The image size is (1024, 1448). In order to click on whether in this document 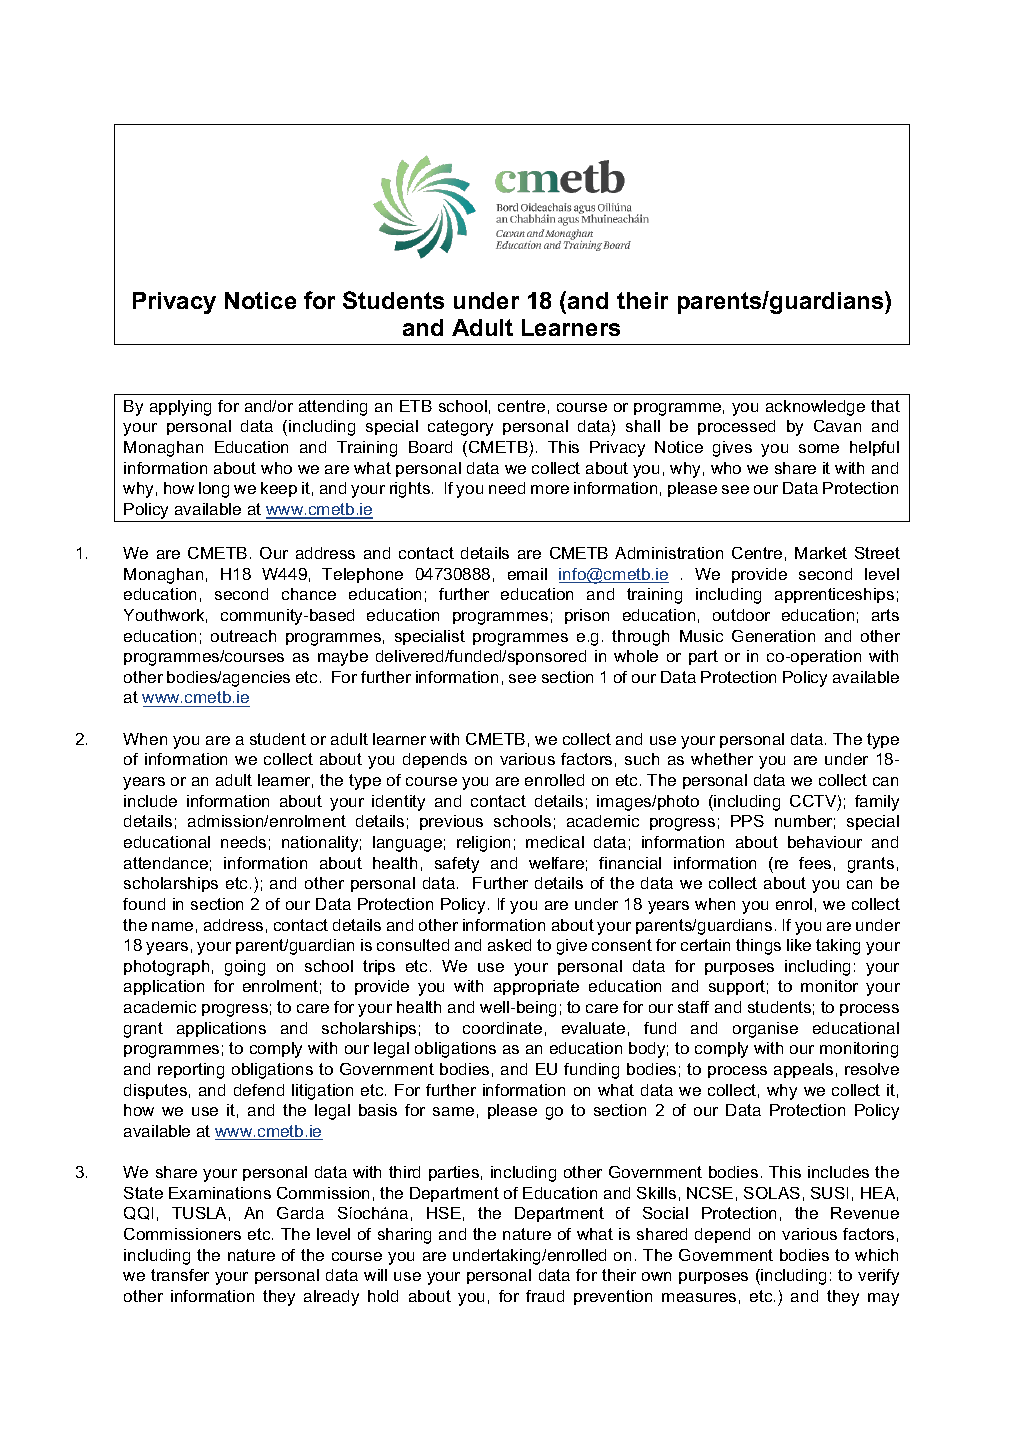, I will do `click(722, 759)`.
